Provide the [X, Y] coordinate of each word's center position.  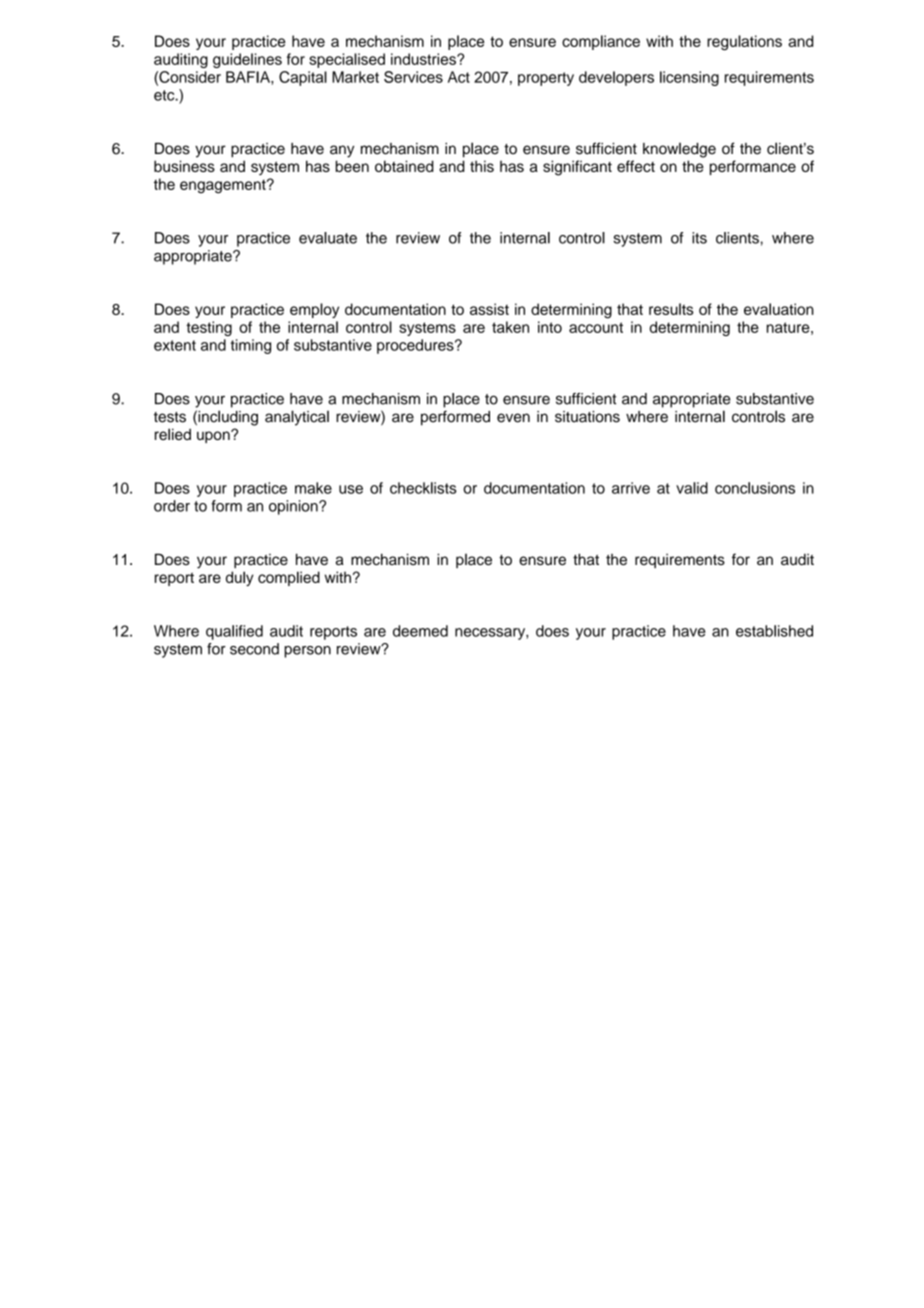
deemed [420, 631]
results [671, 309]
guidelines [247, 60]
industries [424, 59]
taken [510, 327]
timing [251, 346]
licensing [689, 78]
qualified [234, 632]
